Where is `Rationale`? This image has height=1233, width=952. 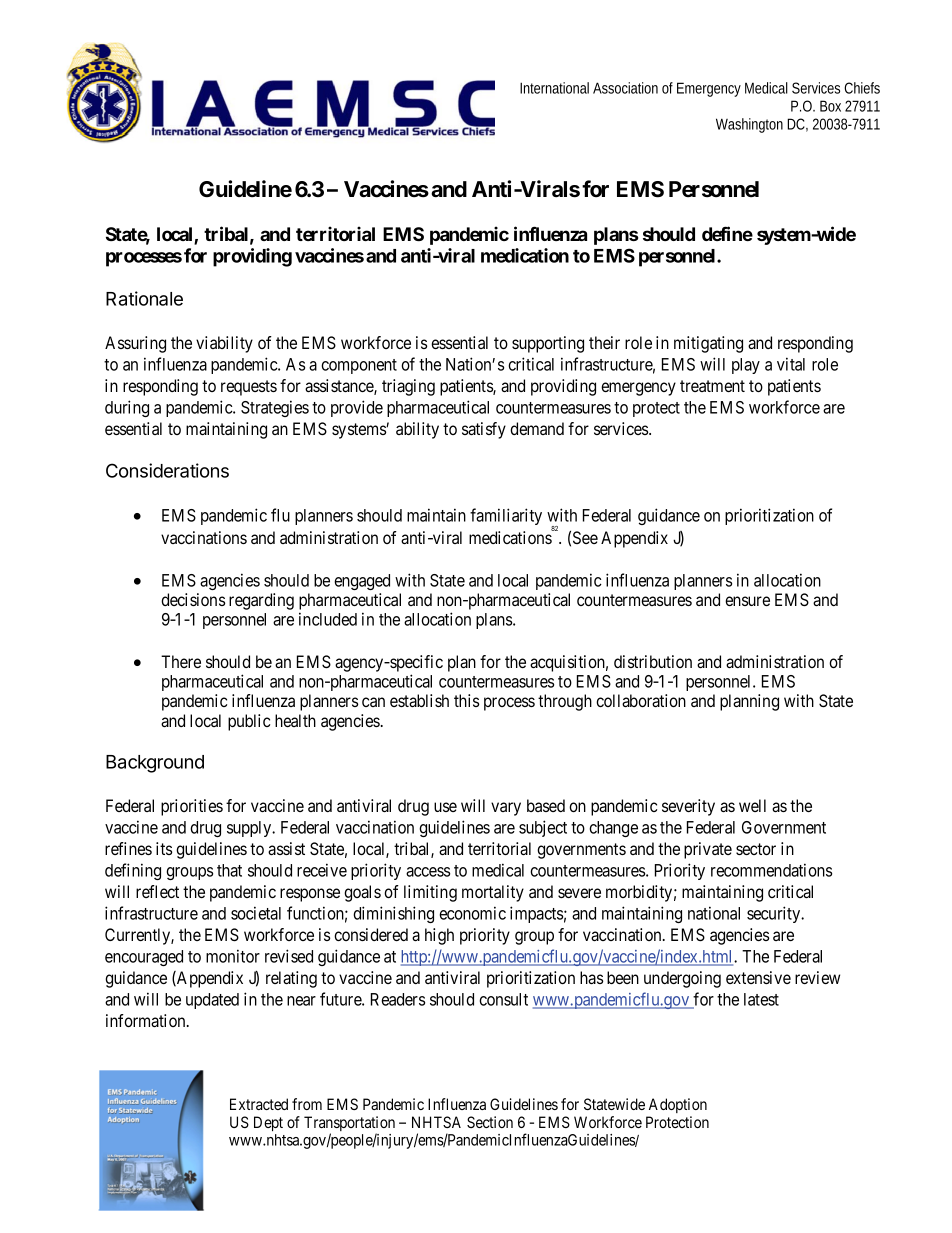 Rationale is located at coordinates (144, 298).
